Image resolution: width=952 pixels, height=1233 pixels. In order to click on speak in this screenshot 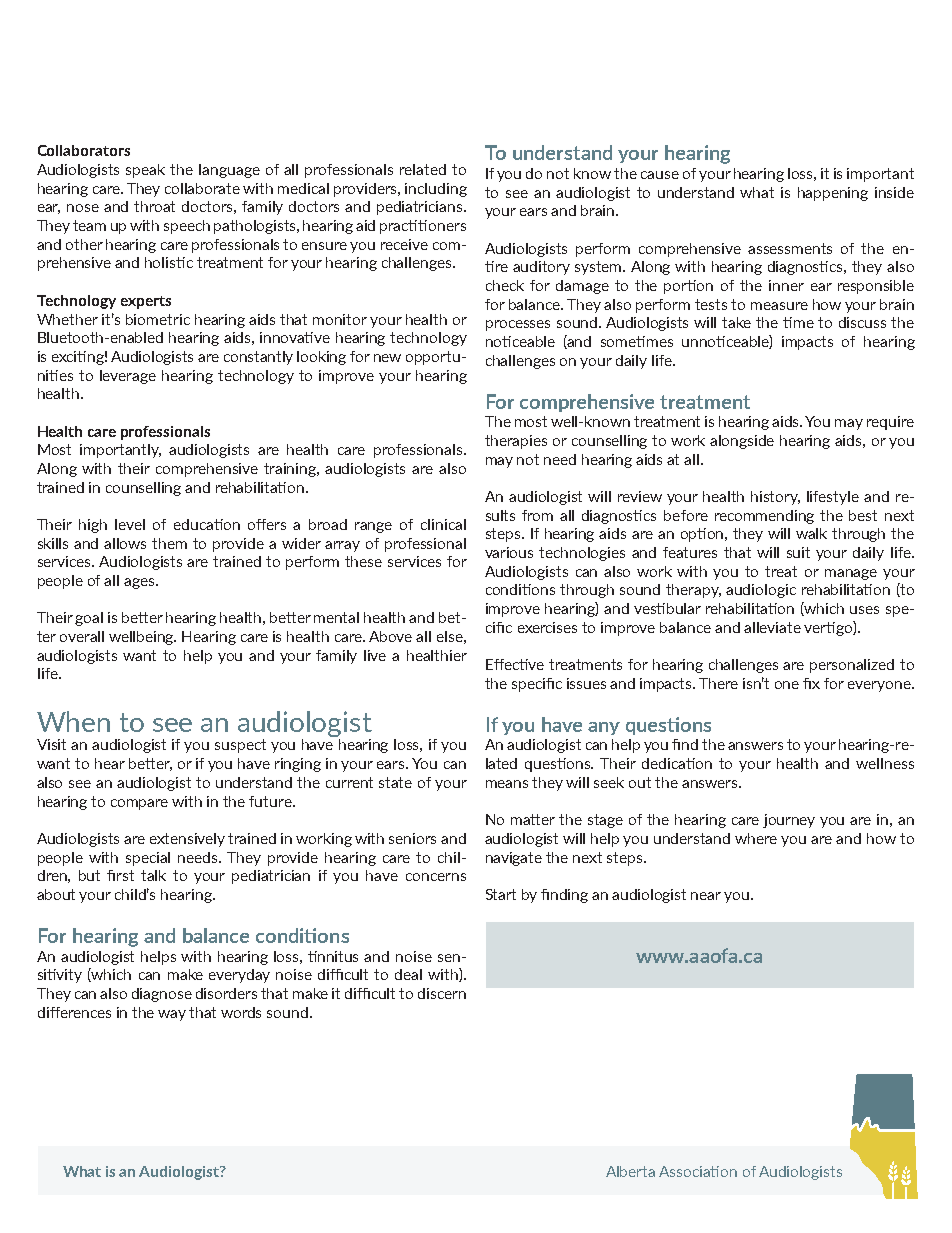, I will do `click(145, 171)`.
